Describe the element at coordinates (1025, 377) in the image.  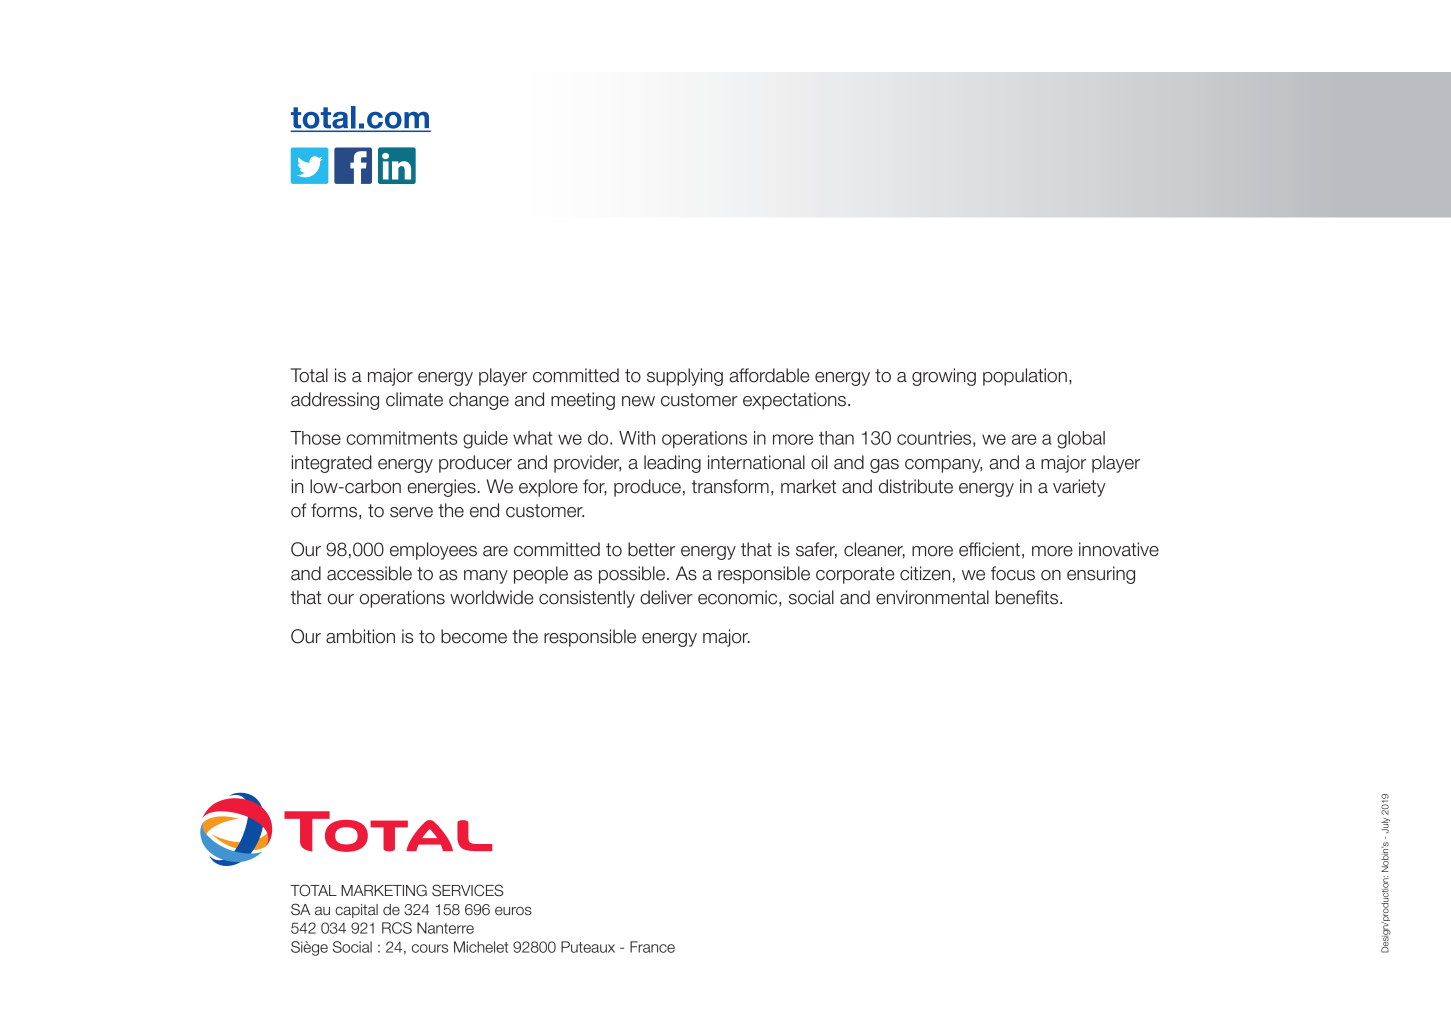
I see `population` at that location.
